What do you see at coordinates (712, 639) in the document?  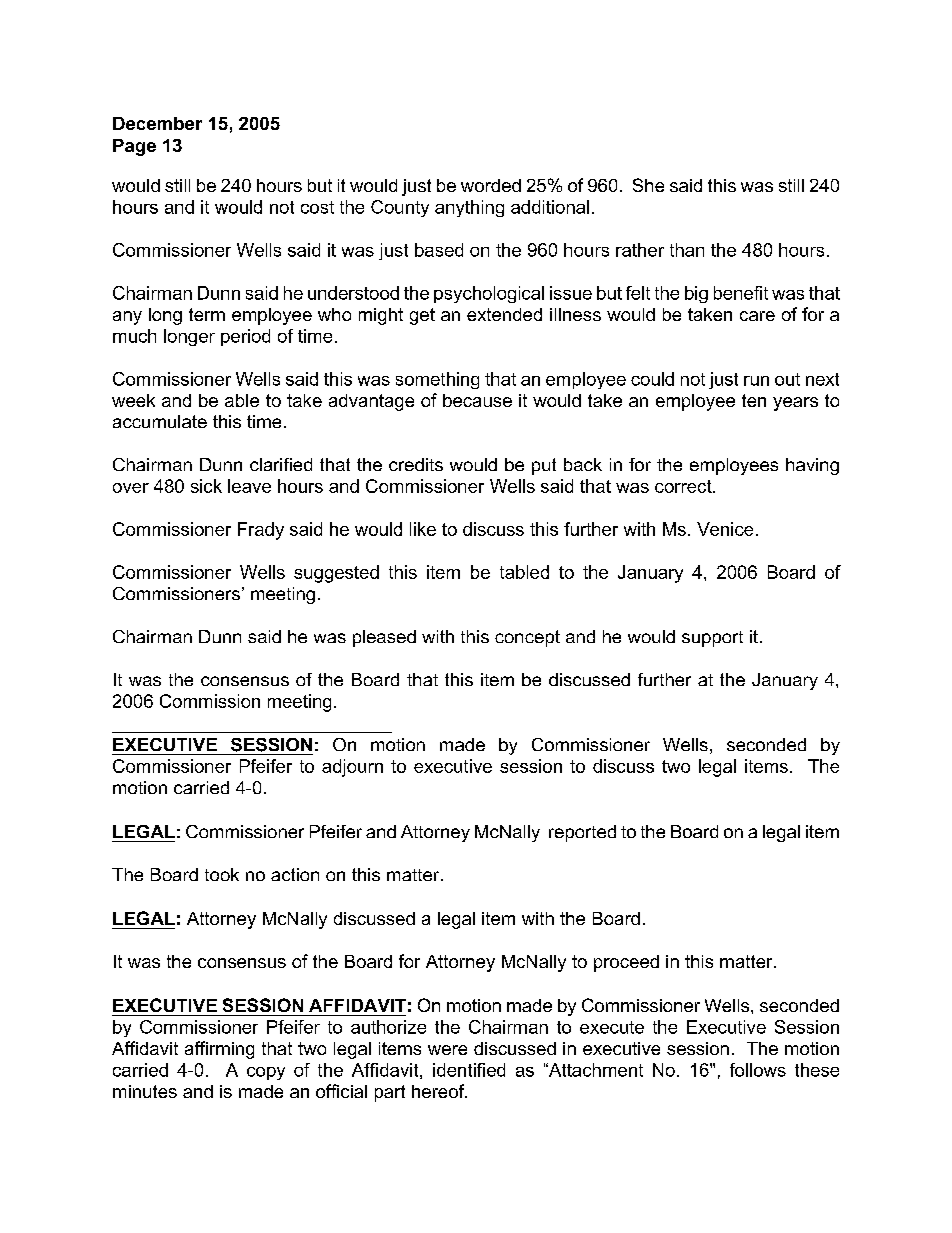 I see `support` at bounding box center [712, 639].
